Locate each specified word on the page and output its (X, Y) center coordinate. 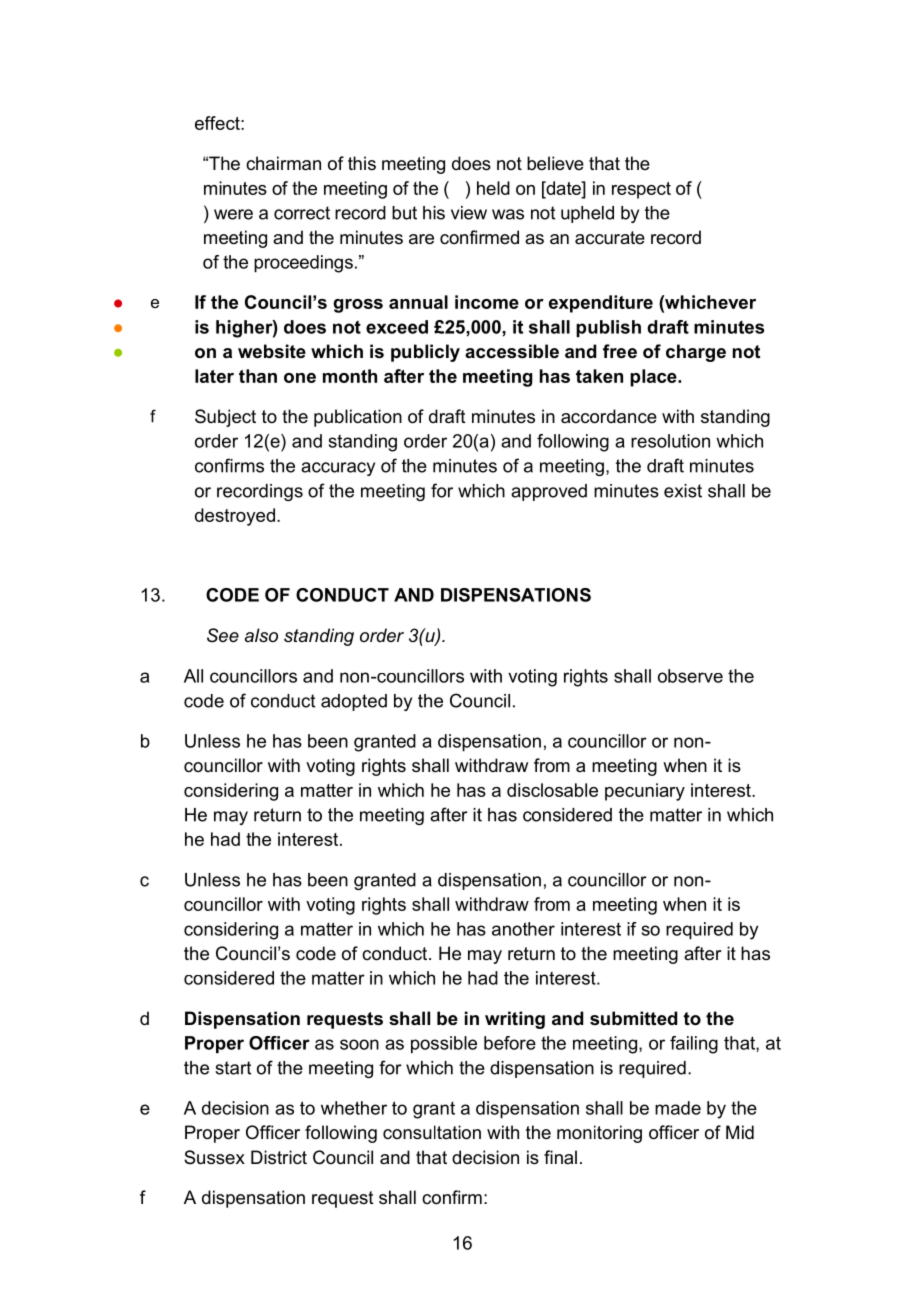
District (279, 1157)
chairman (283, 163)
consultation (432, 1132)
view (469, 213)
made (678, 1108)
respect (641, 190)
